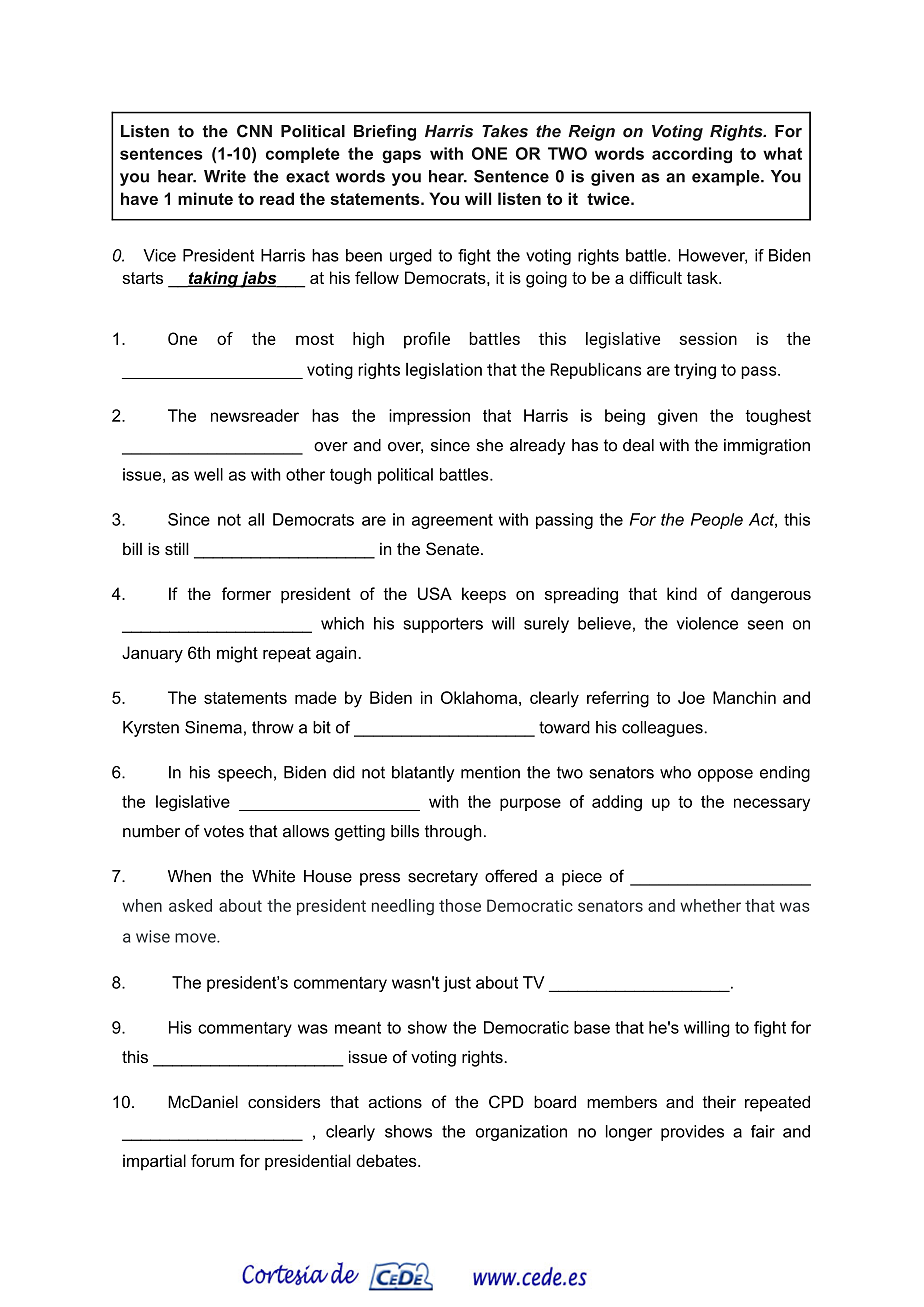 The image size is (924, 1307). What do you see at coordinates (225, 176) in the screenshot?
I see `Write` at bounding box center [225, 176].
